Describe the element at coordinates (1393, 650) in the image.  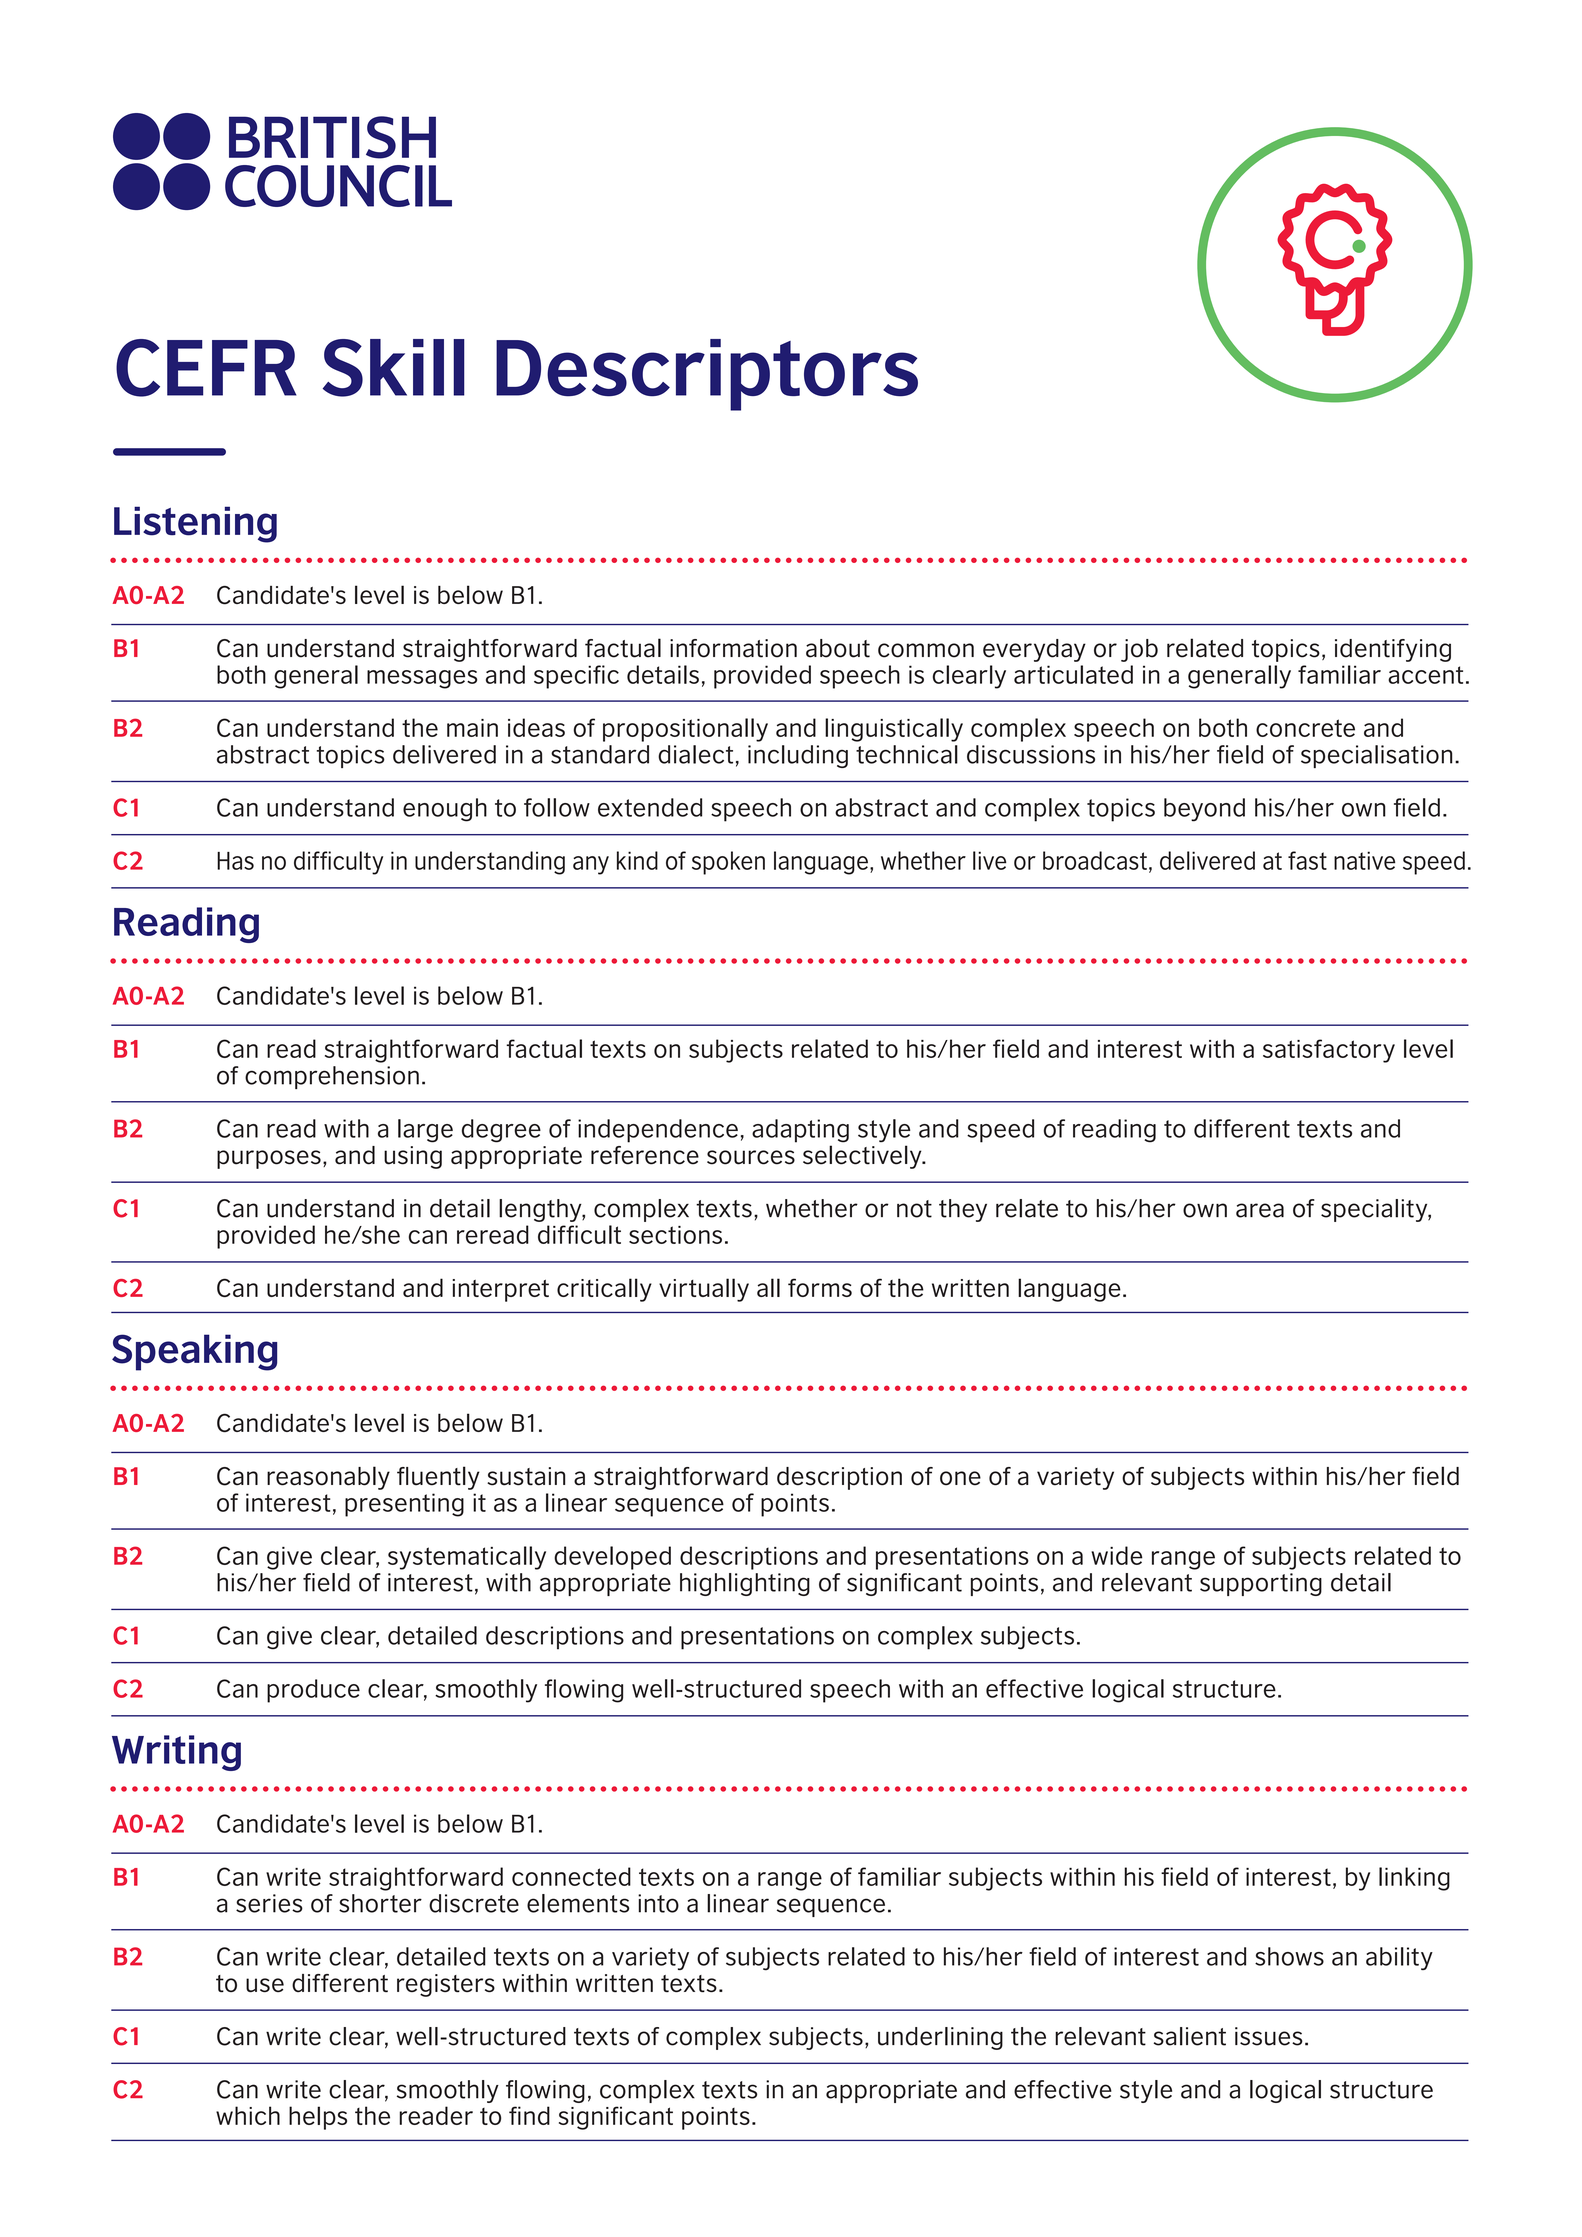
I see `identifying` at that location.
